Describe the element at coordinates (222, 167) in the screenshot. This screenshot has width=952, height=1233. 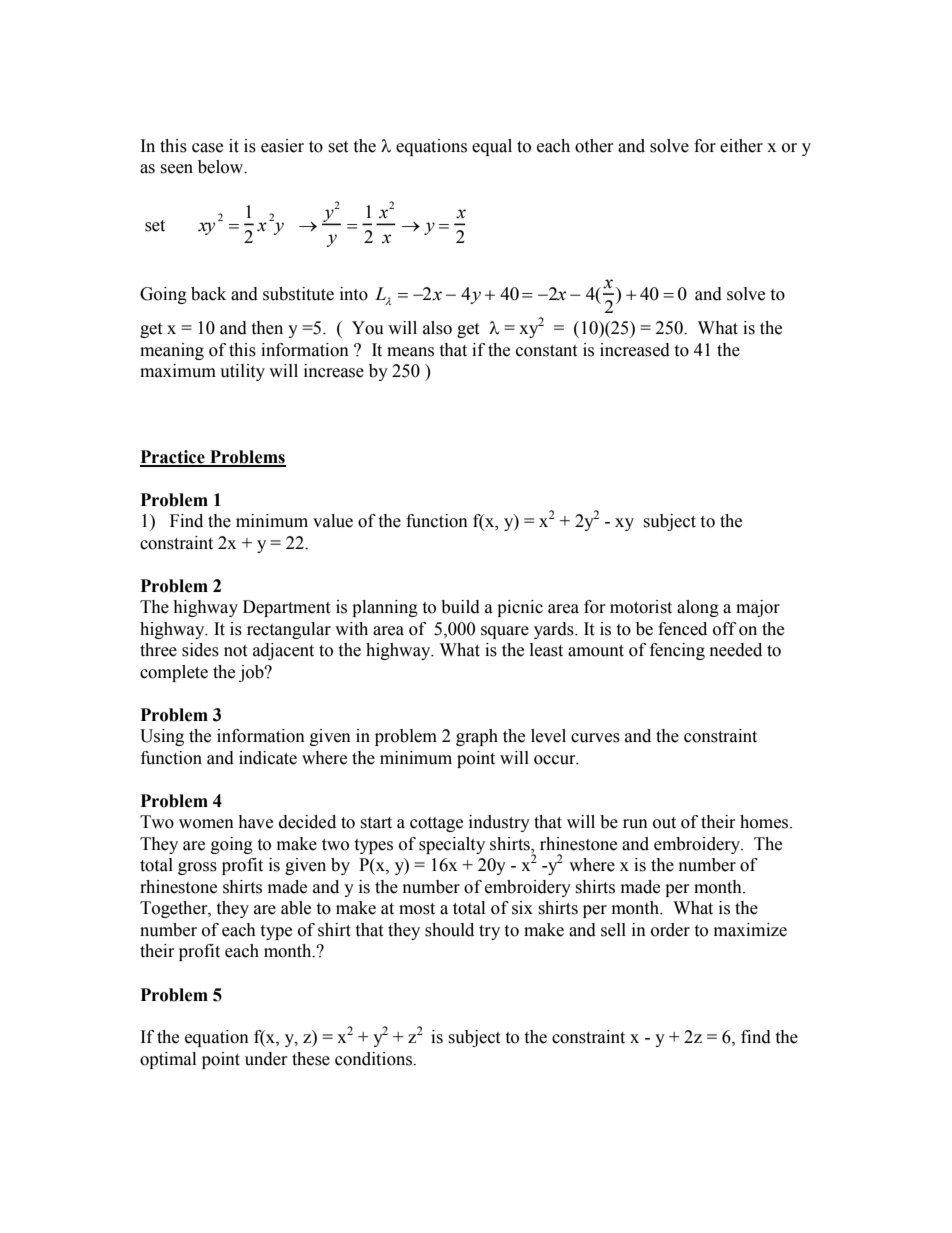
I see `below` at that location.
